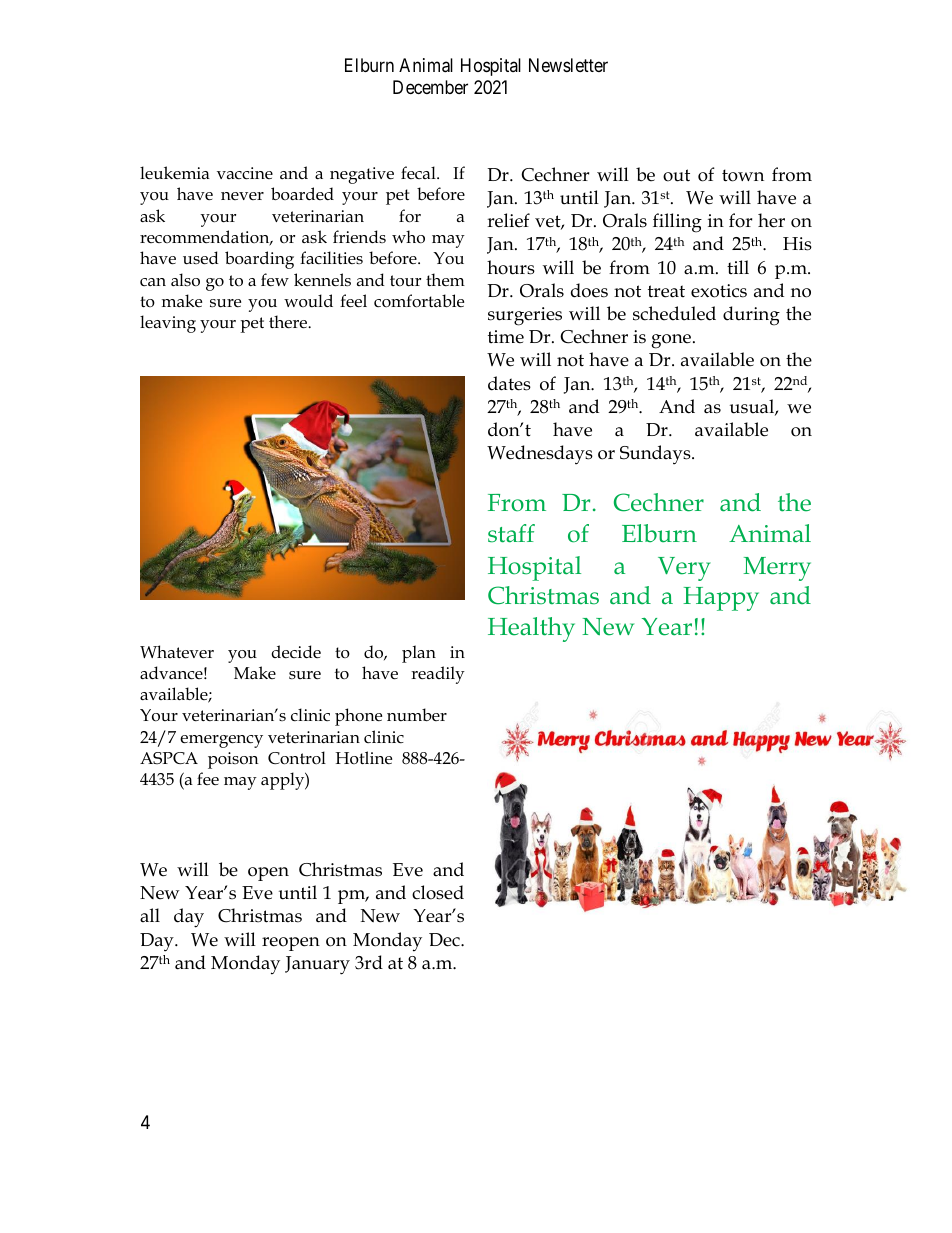 Image resolution: width=952 pixels, height=1233 pixels. Describe the element at coordinates (168, 324) in the page. I see `leaving` at that location.
